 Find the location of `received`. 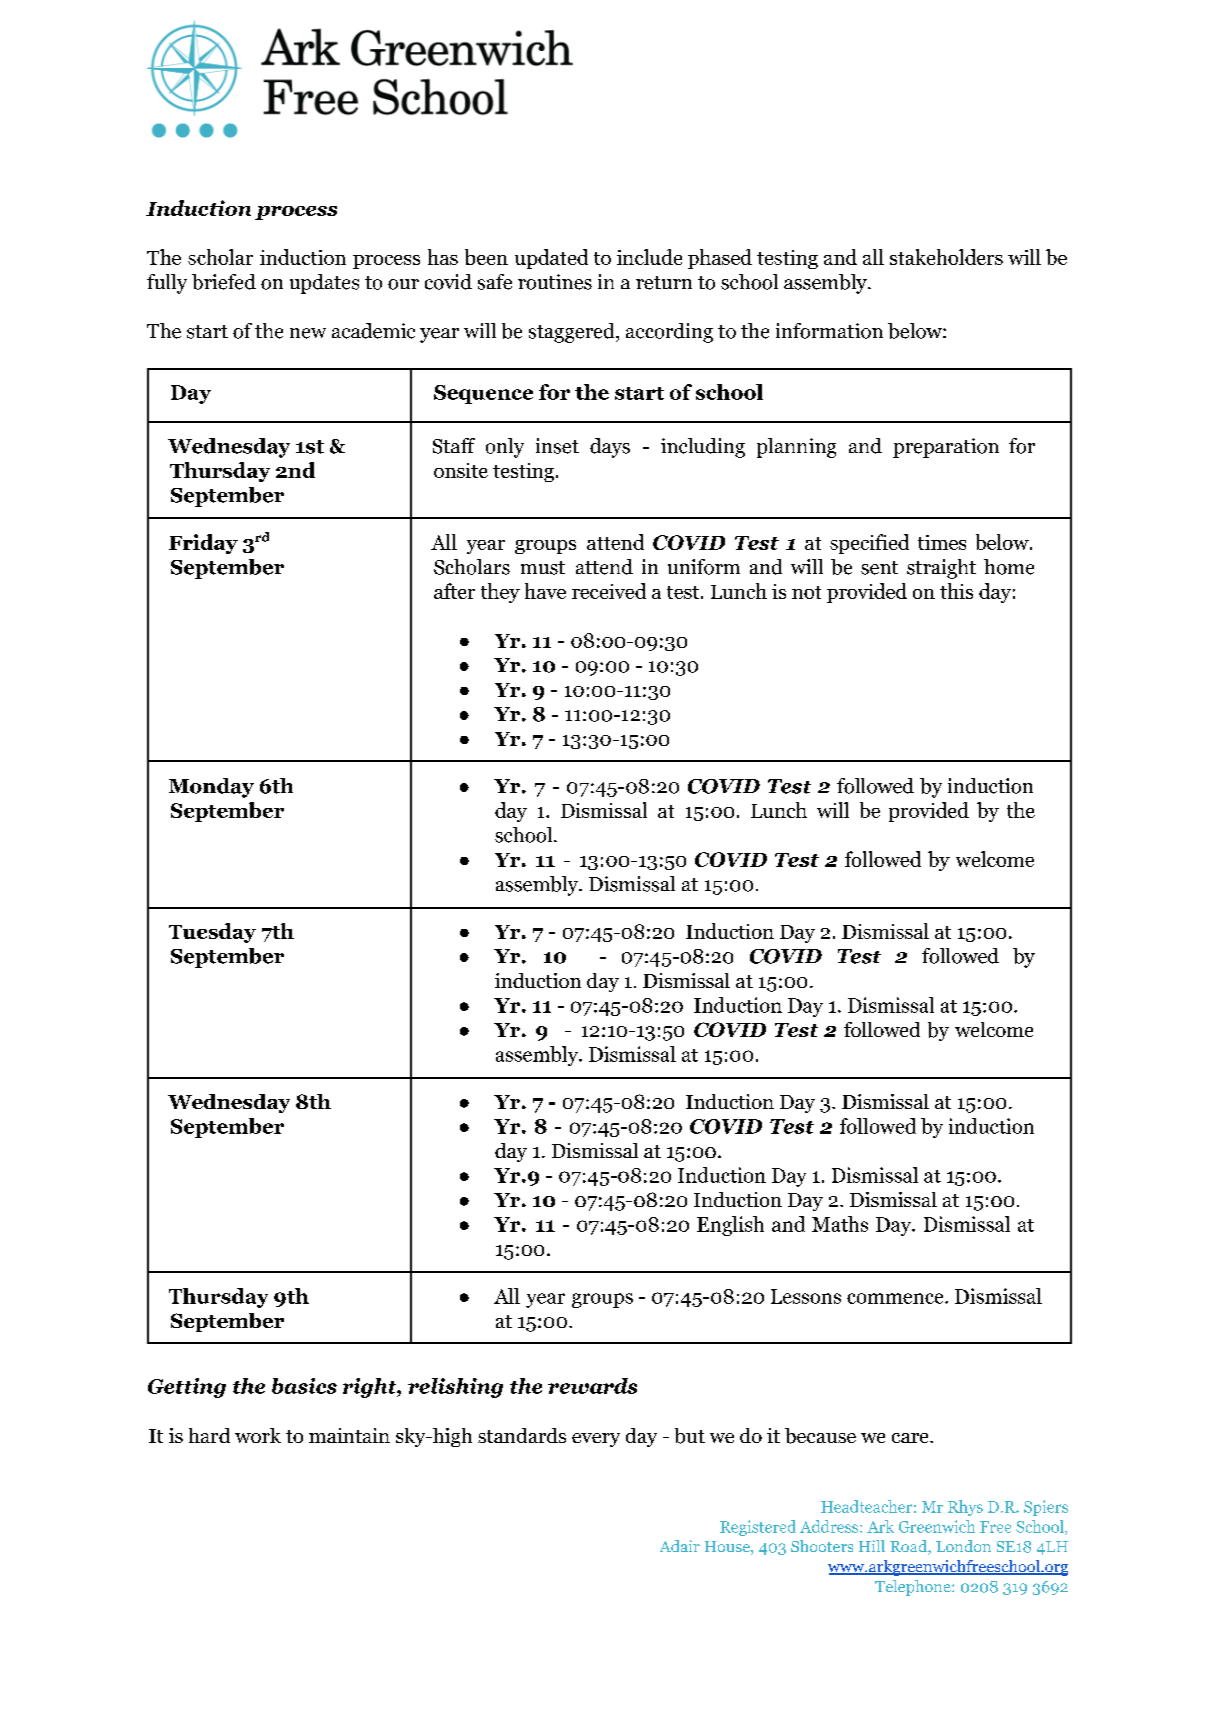

received is located at coordinates (609, 591).
